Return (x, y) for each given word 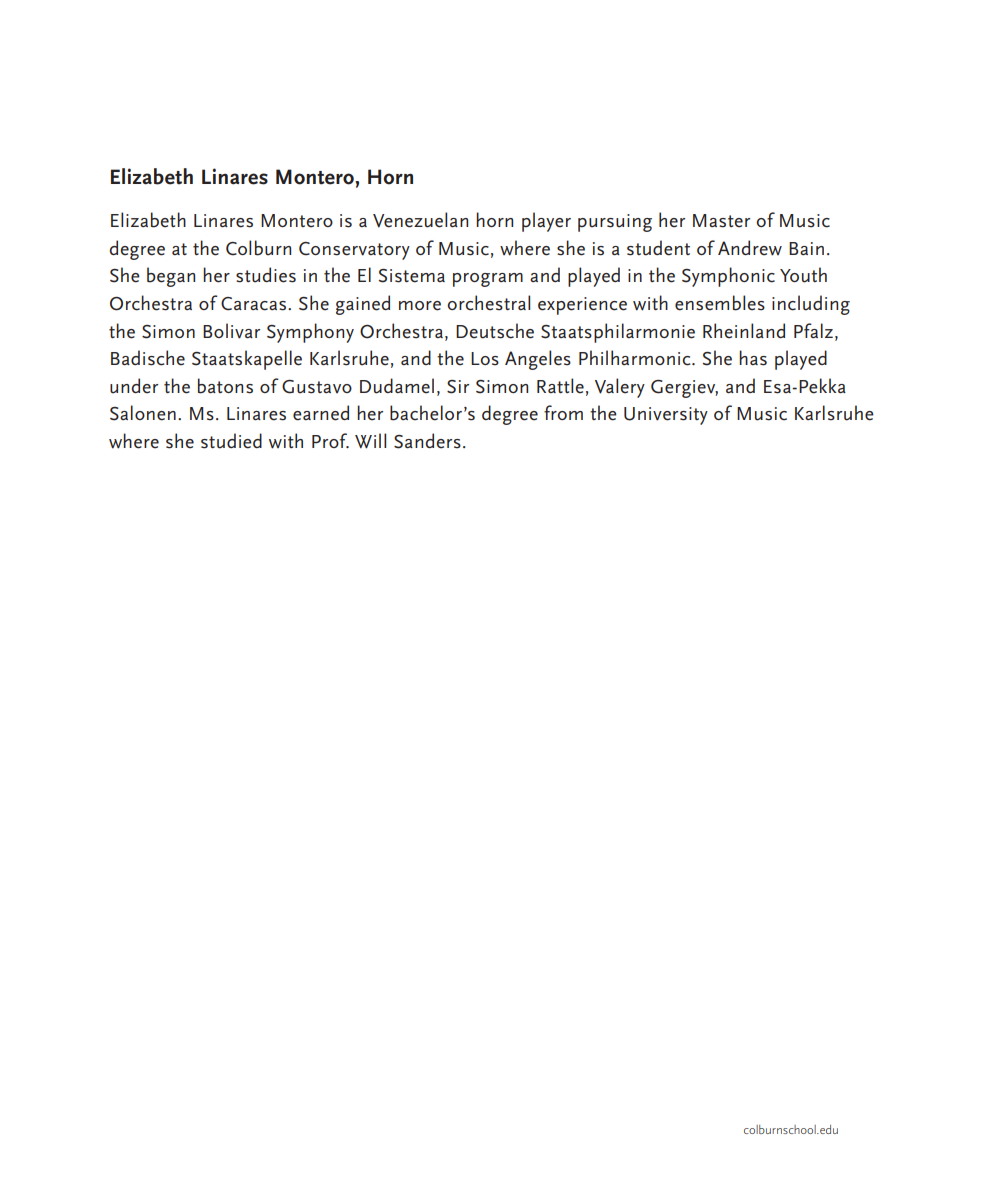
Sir (458, 387)
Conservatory (354, 251)
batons (225, 386)
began (171, 277)
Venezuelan (420, 220)
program (488, 280)
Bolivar (231, 331)
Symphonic (728, 277)
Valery (620, 388)
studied (231, 441)
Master (721, 221)
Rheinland (744, 331)
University (666, 416)
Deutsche (495, 331)
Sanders (427, 441)
